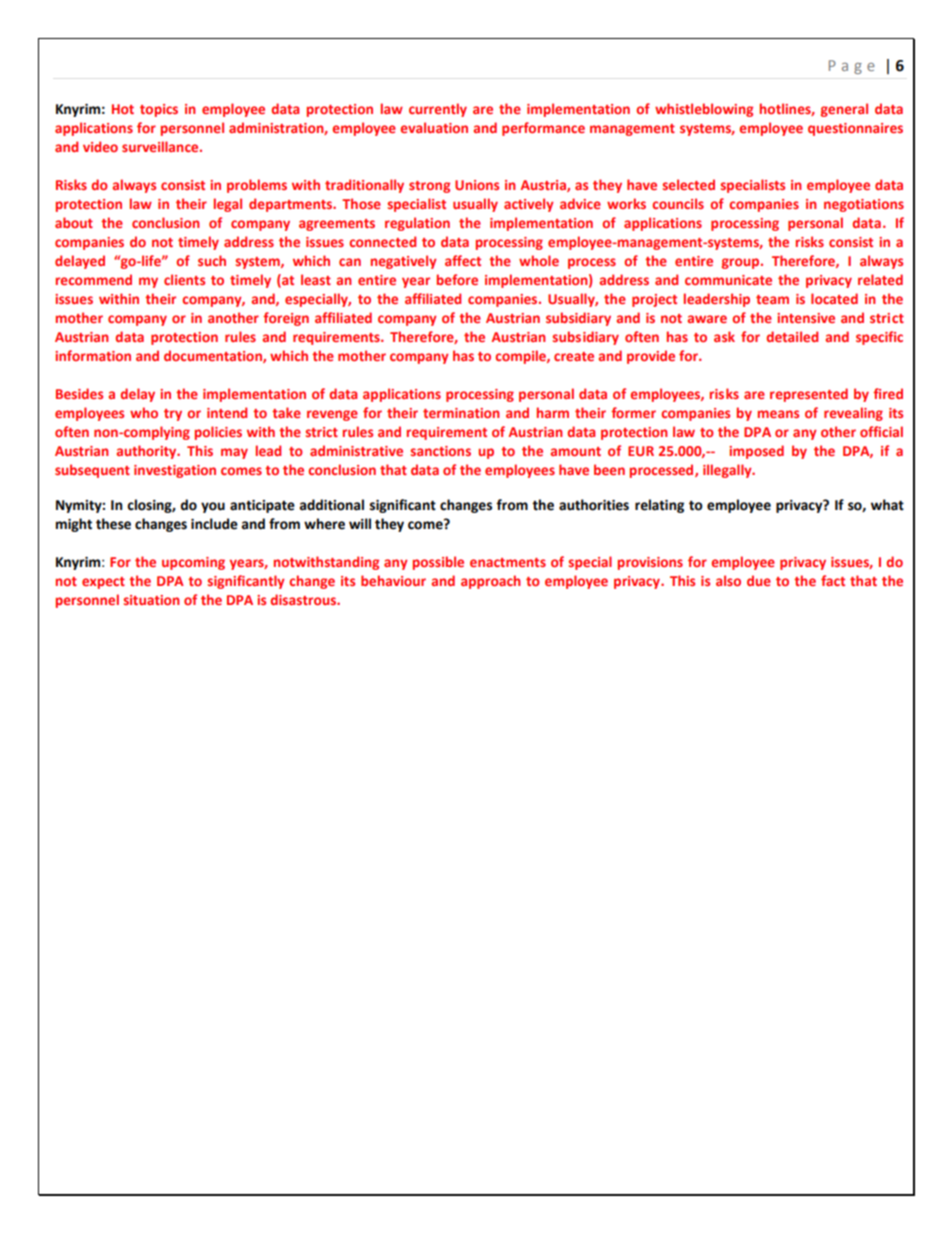 The height and width of the screenshot is (1233, 952). What do you see at coordinates (159, 110) in the screenshot?
I see `topics` at bounding box center [159, 110].
